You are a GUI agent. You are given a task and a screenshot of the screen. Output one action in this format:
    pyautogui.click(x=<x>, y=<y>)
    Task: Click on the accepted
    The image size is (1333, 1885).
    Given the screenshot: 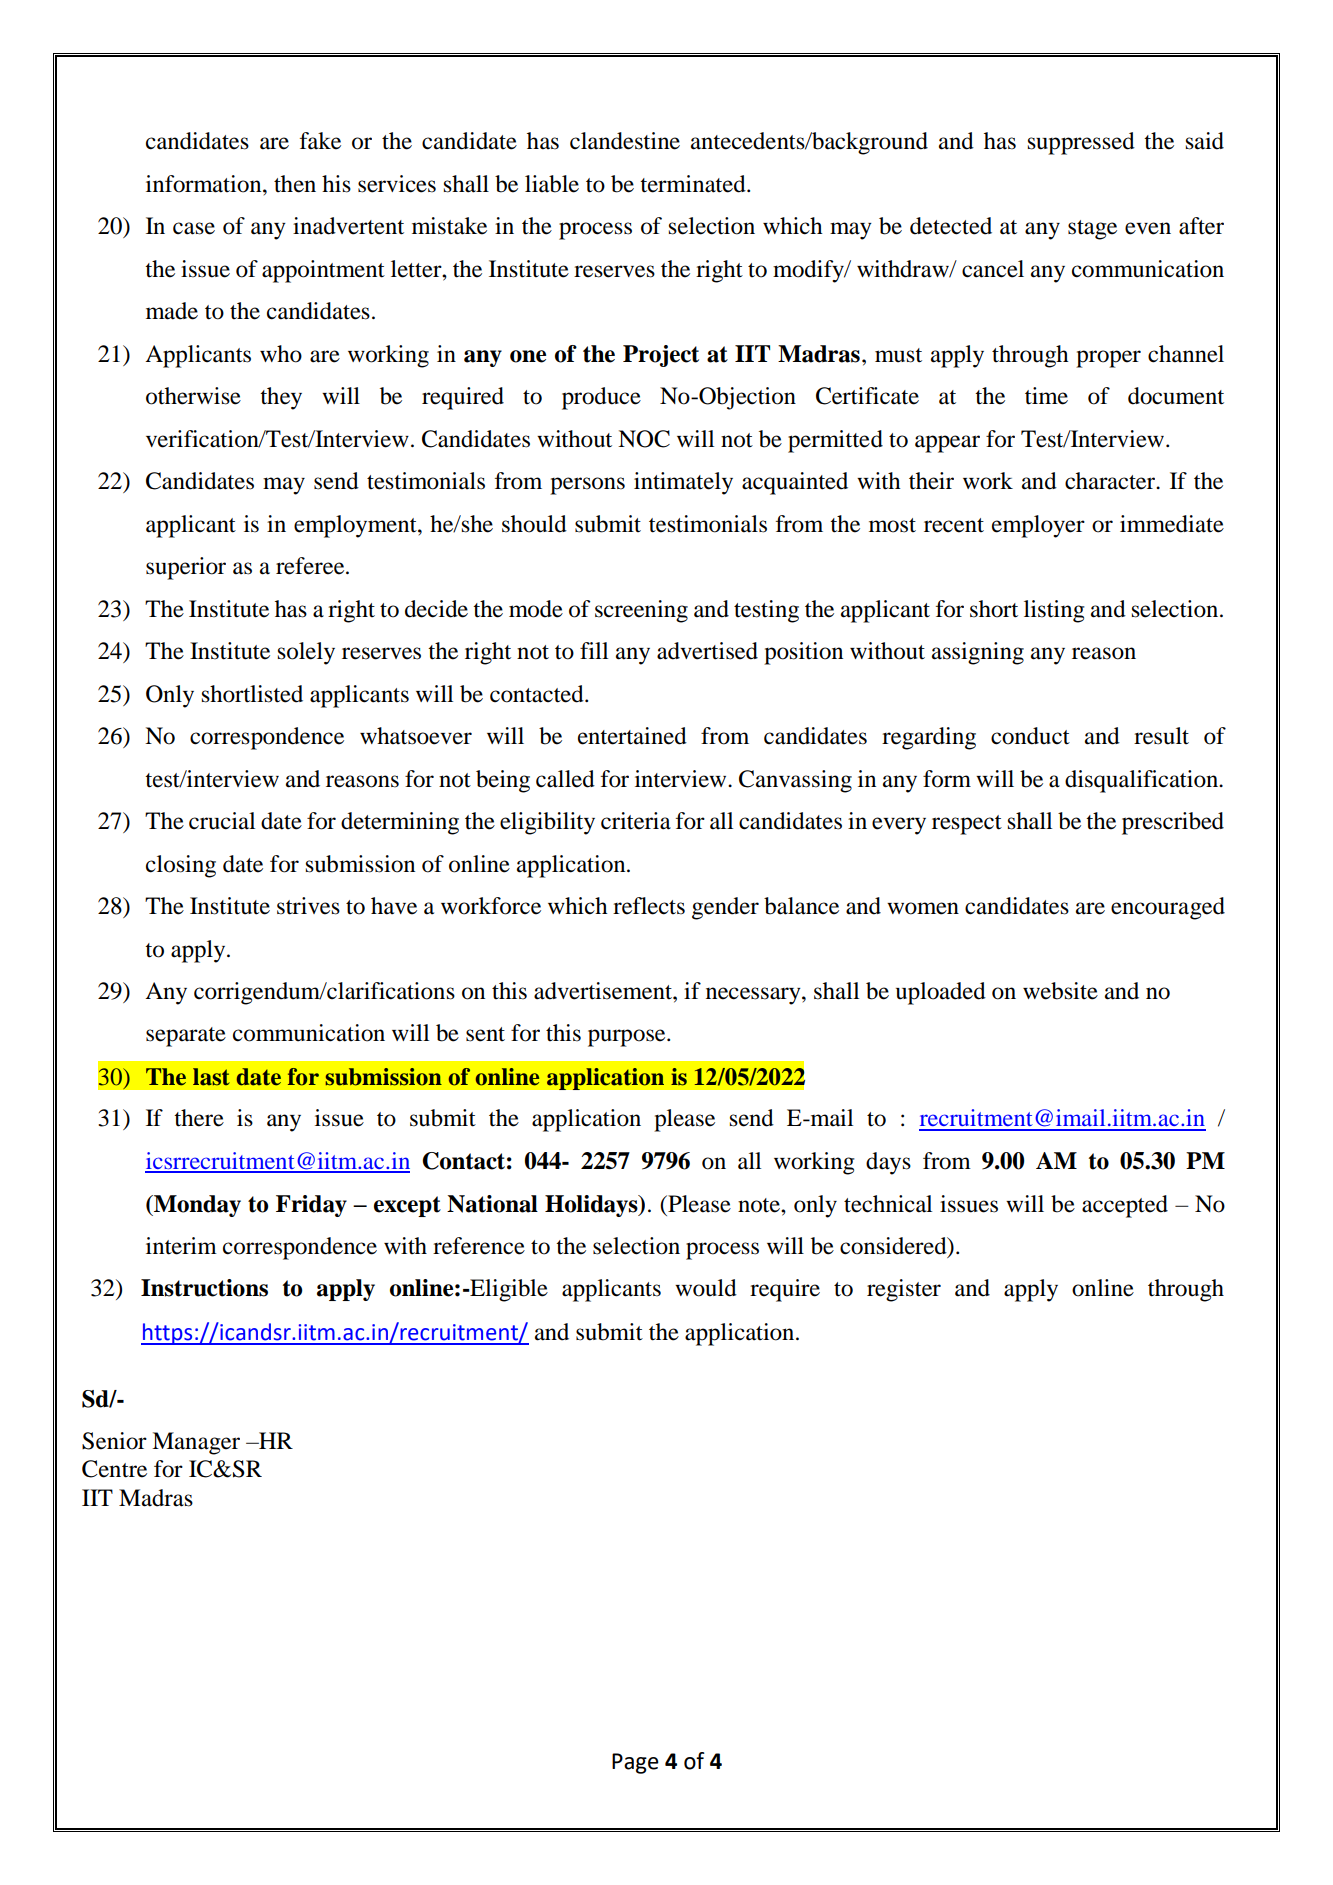 What is the action you would take?
    pyautogui.click(x=1125, y=1206)
